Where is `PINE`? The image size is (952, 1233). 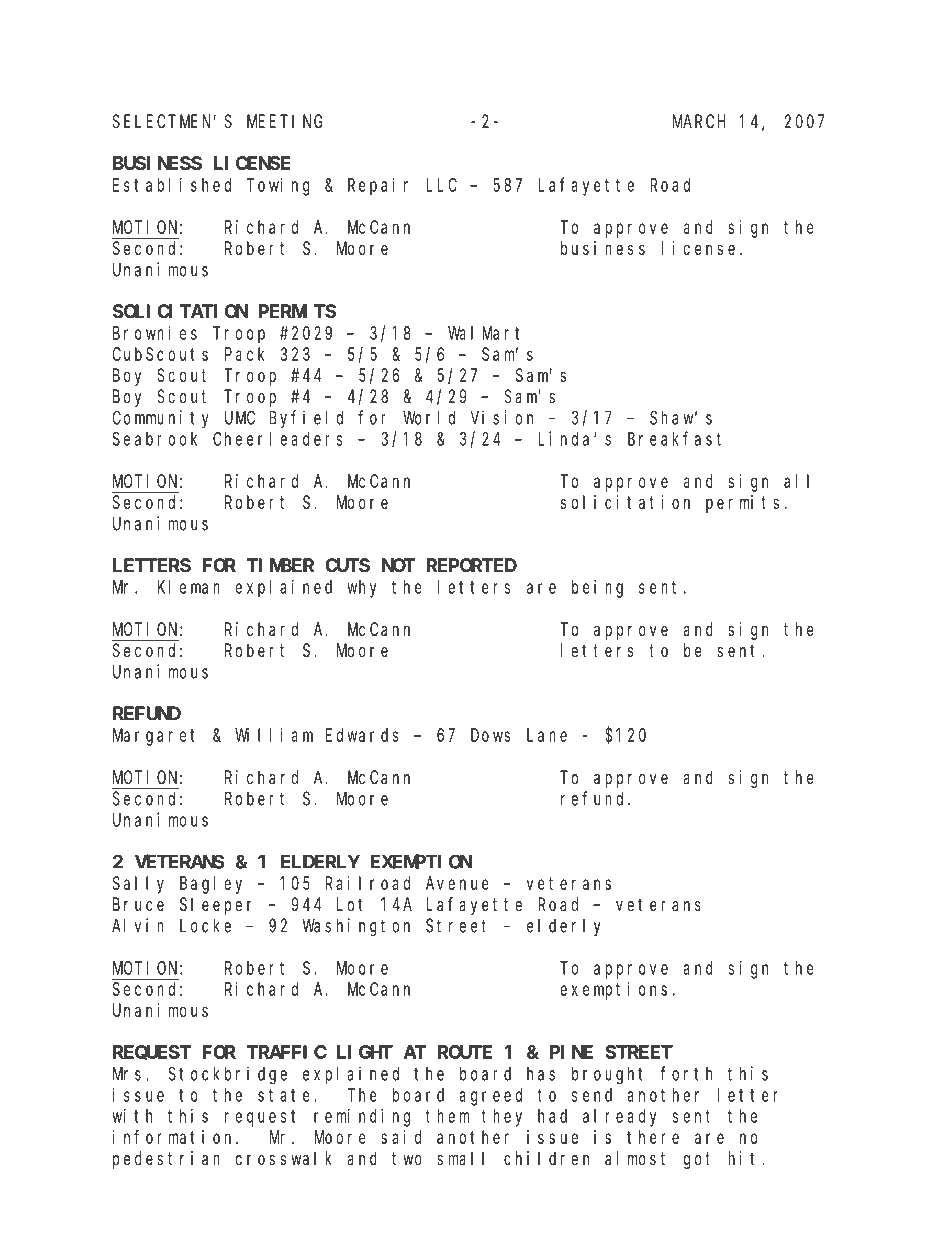
PINE is located at coordinates (571, 1052).
